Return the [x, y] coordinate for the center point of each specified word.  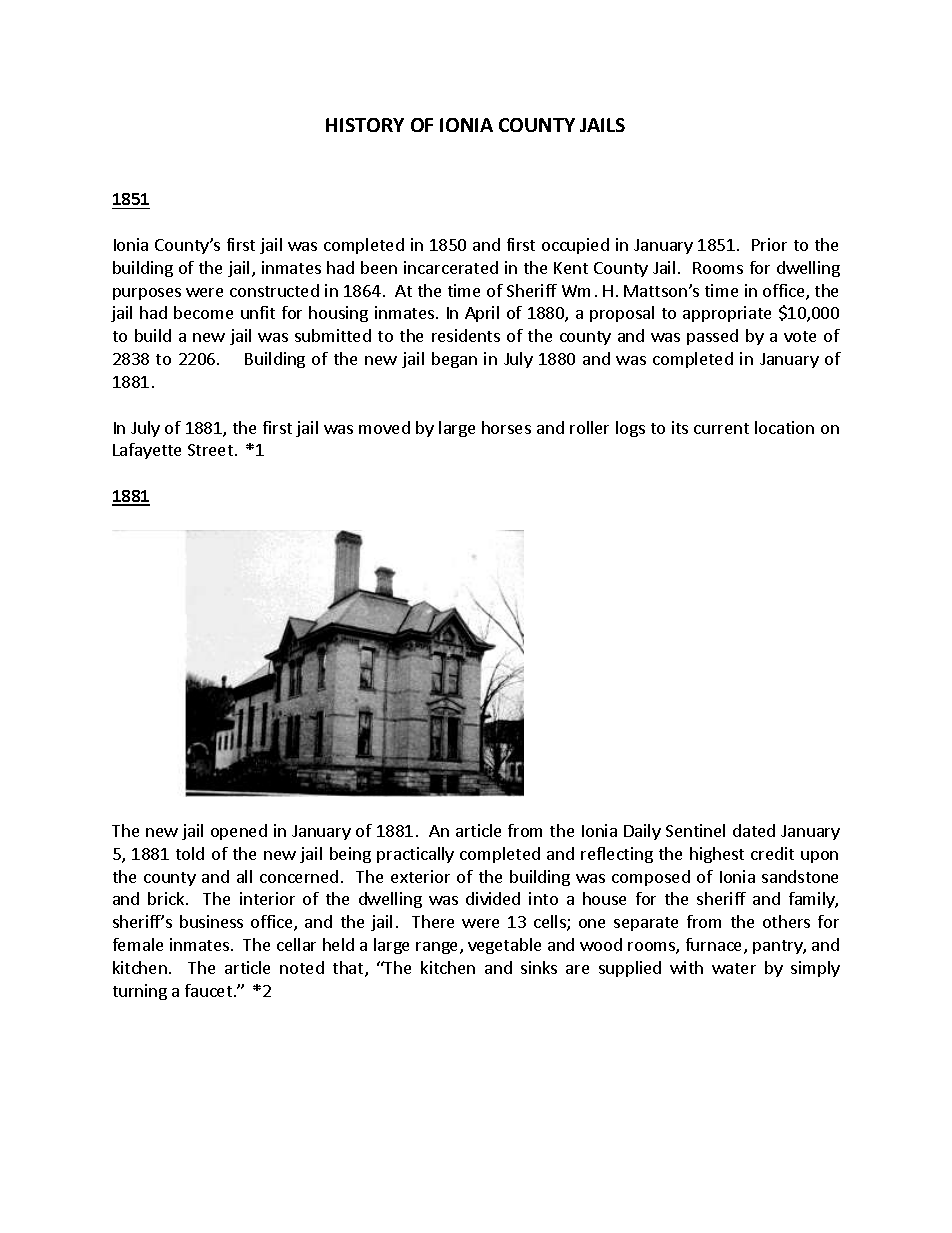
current [721, 428]
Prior [769, 244]
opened [239, 832]
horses [506, 427]
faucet [208, 990]
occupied [575, 246]
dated [754, 830]
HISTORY [365, 125]
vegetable [504, 946]
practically [415, 855]
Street [210, 450]
